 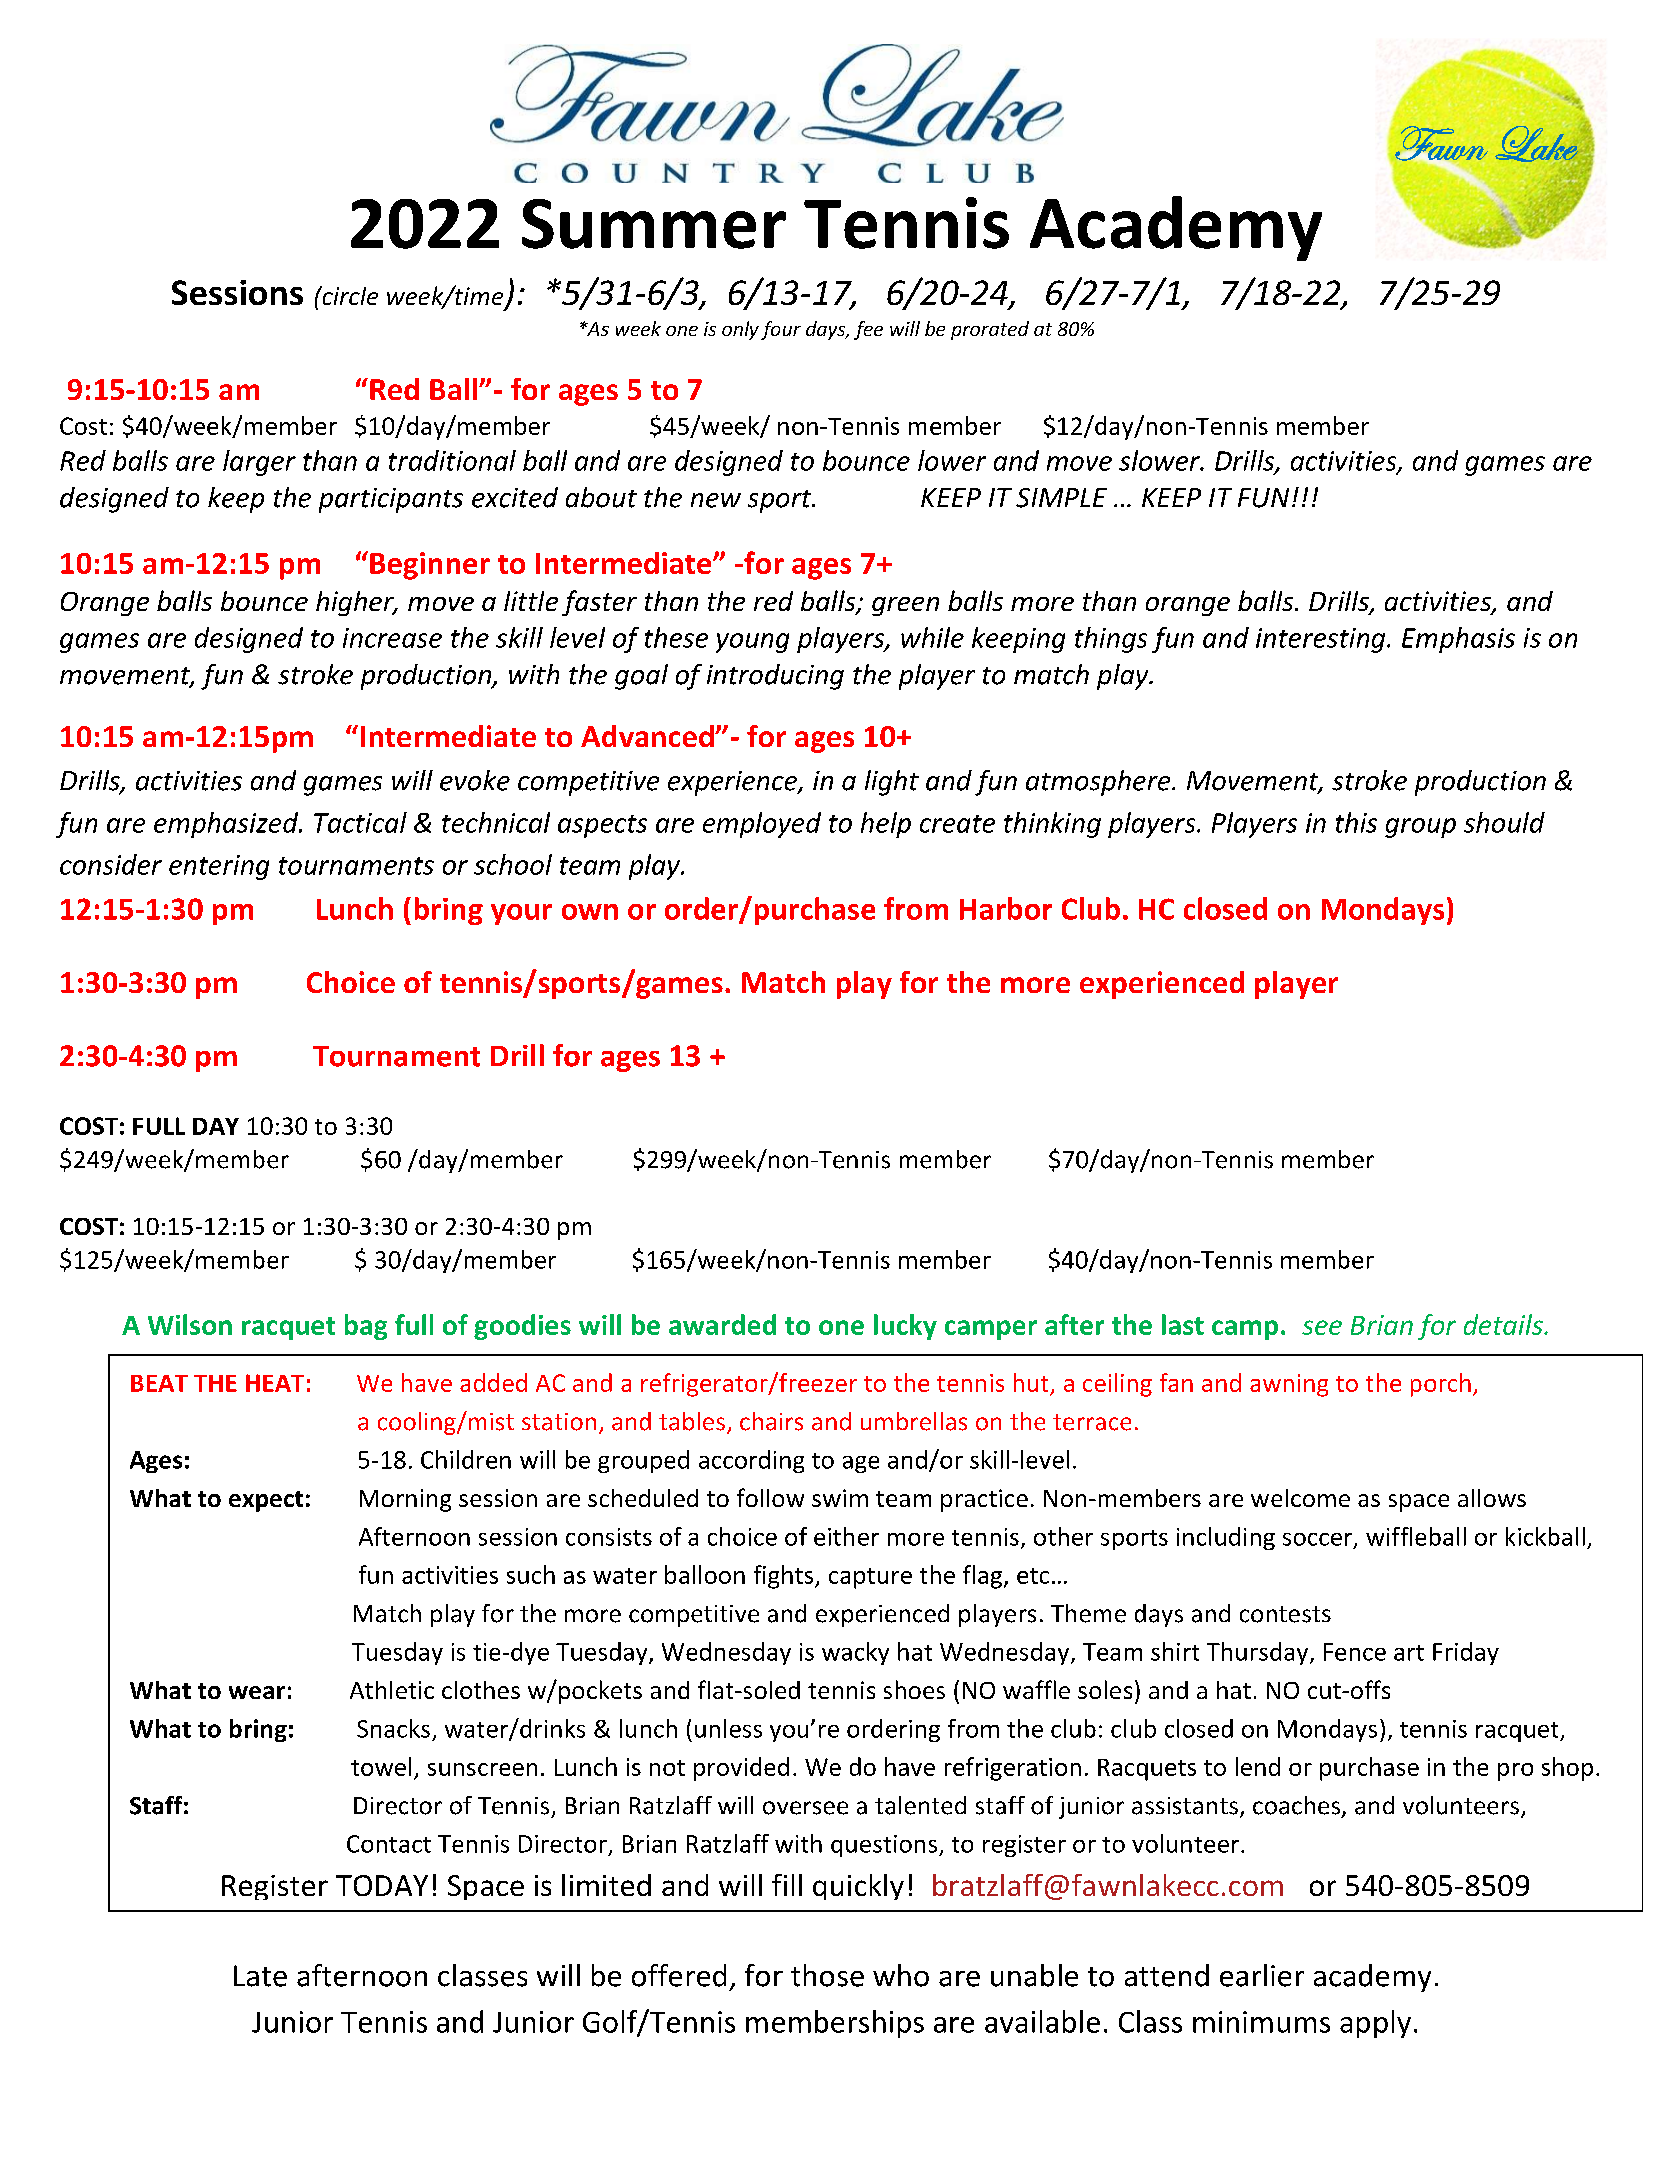 I want to click on larger, so click(x=259, y=463).
